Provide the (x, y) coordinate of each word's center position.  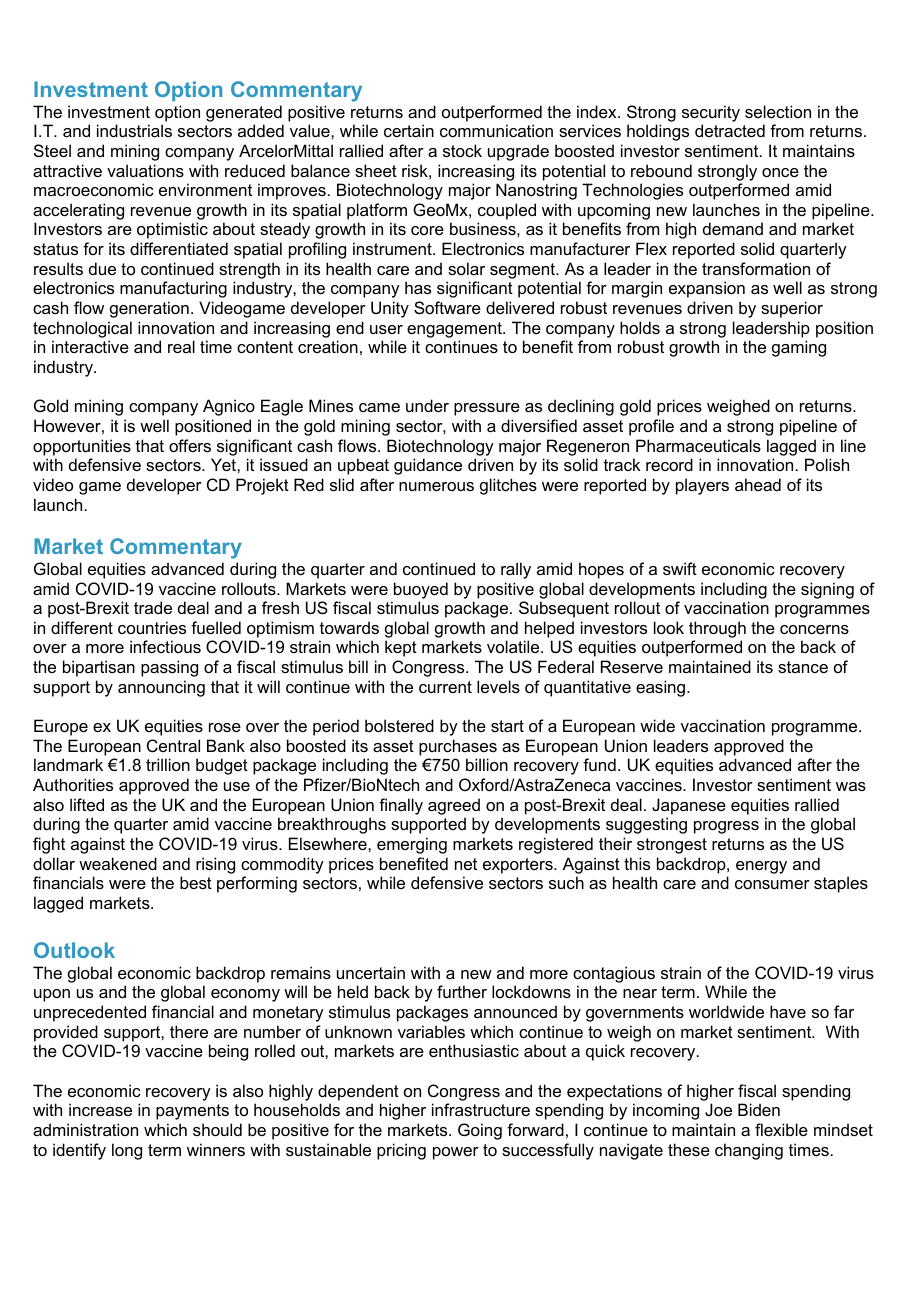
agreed (454, 806)
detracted (730, 130)
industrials (134, 130)
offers (190, 445)
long (127, 1151)
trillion (168, 764)
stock (462, 150)
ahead (758, 484)
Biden (759, 1109)
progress (726, 827)
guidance (428, 466)
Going (480, 1131)
